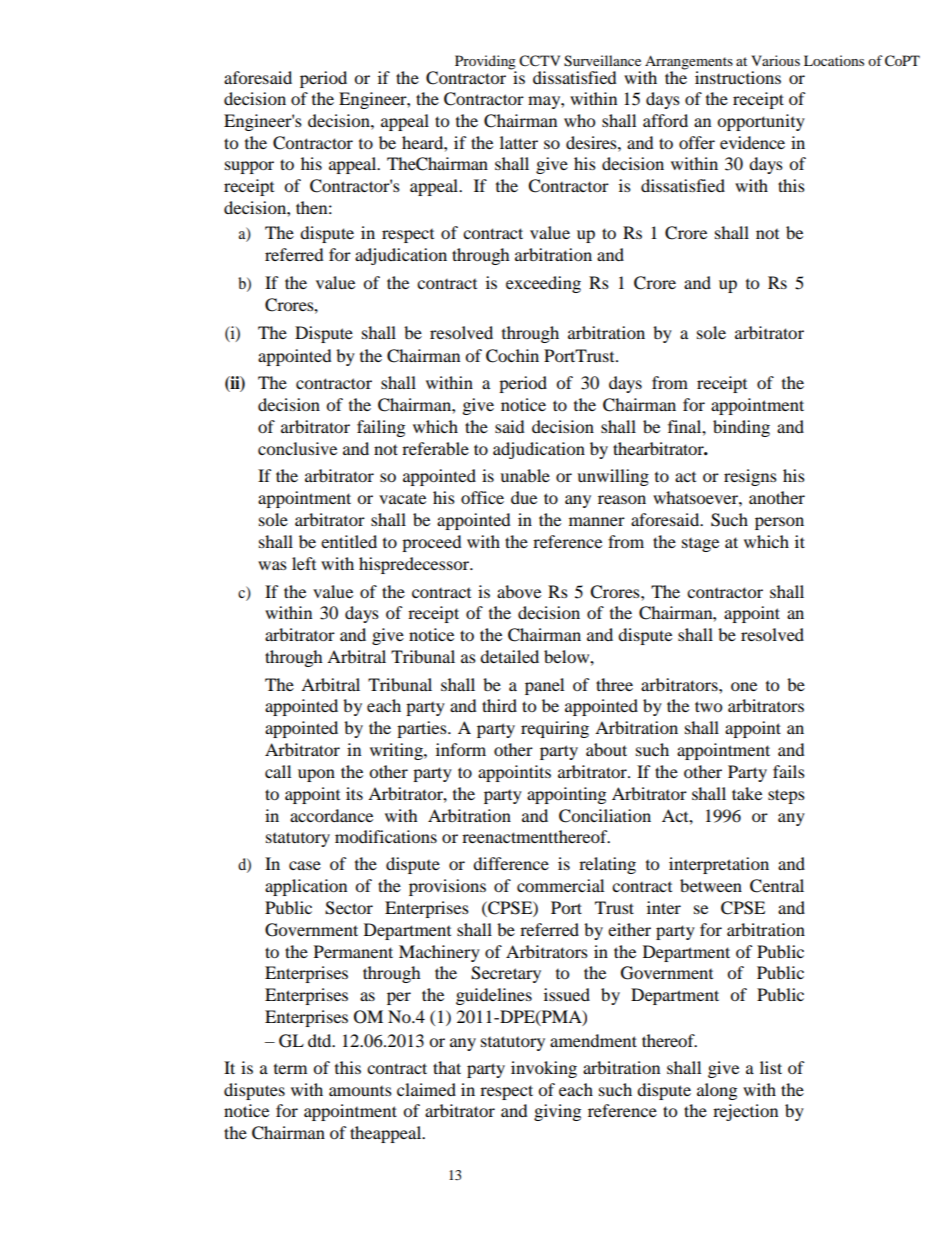 This document has height=1233, width=952. What do you see at coordinates (525, 475) in the document?
I see `unable` at bounding box center [525, 475].
